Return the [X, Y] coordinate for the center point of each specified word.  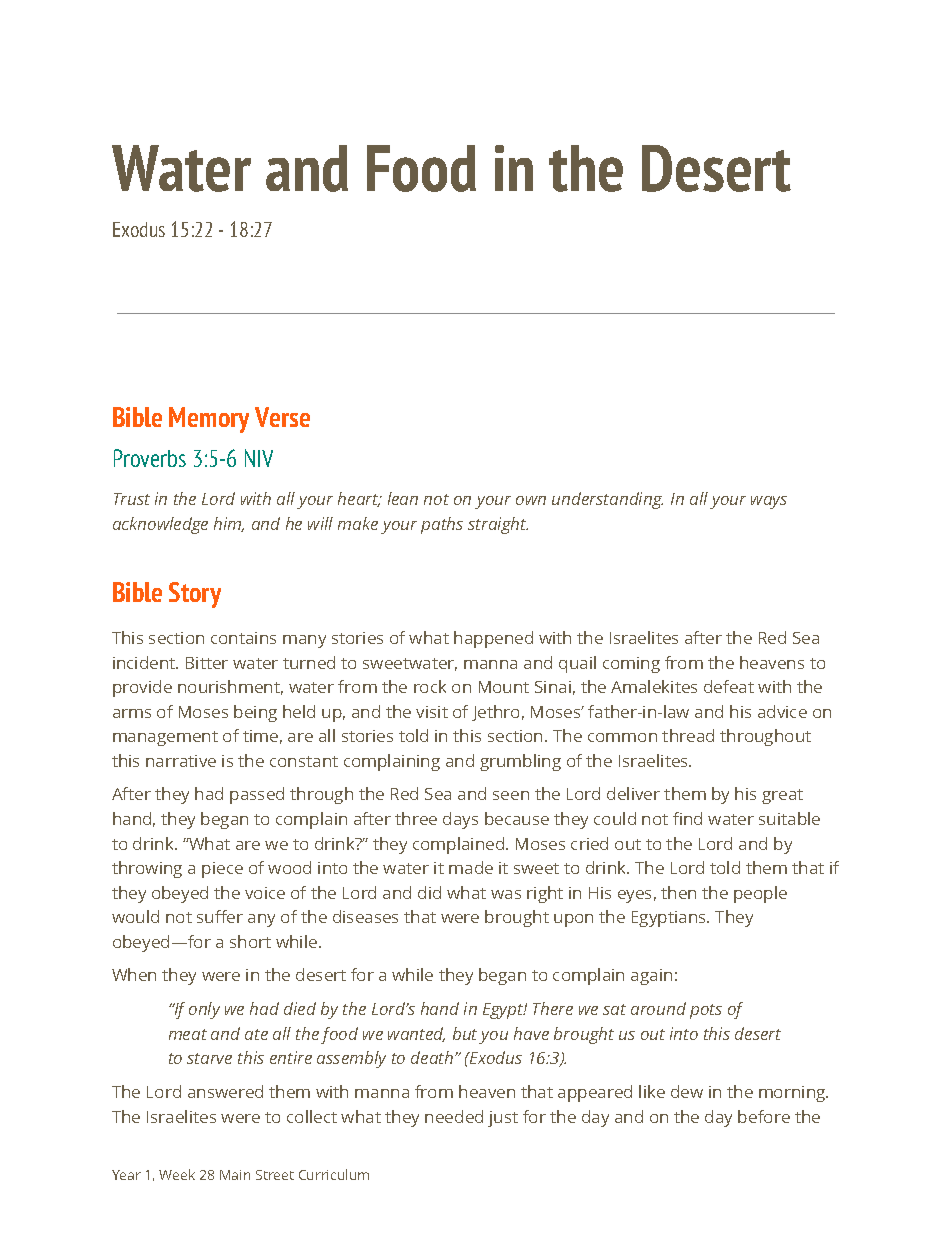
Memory [209, 420]
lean [403, 498]
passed [257, 795]
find [687, 818]
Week [177, 1174]
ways [769, 502]
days [460, 820]
